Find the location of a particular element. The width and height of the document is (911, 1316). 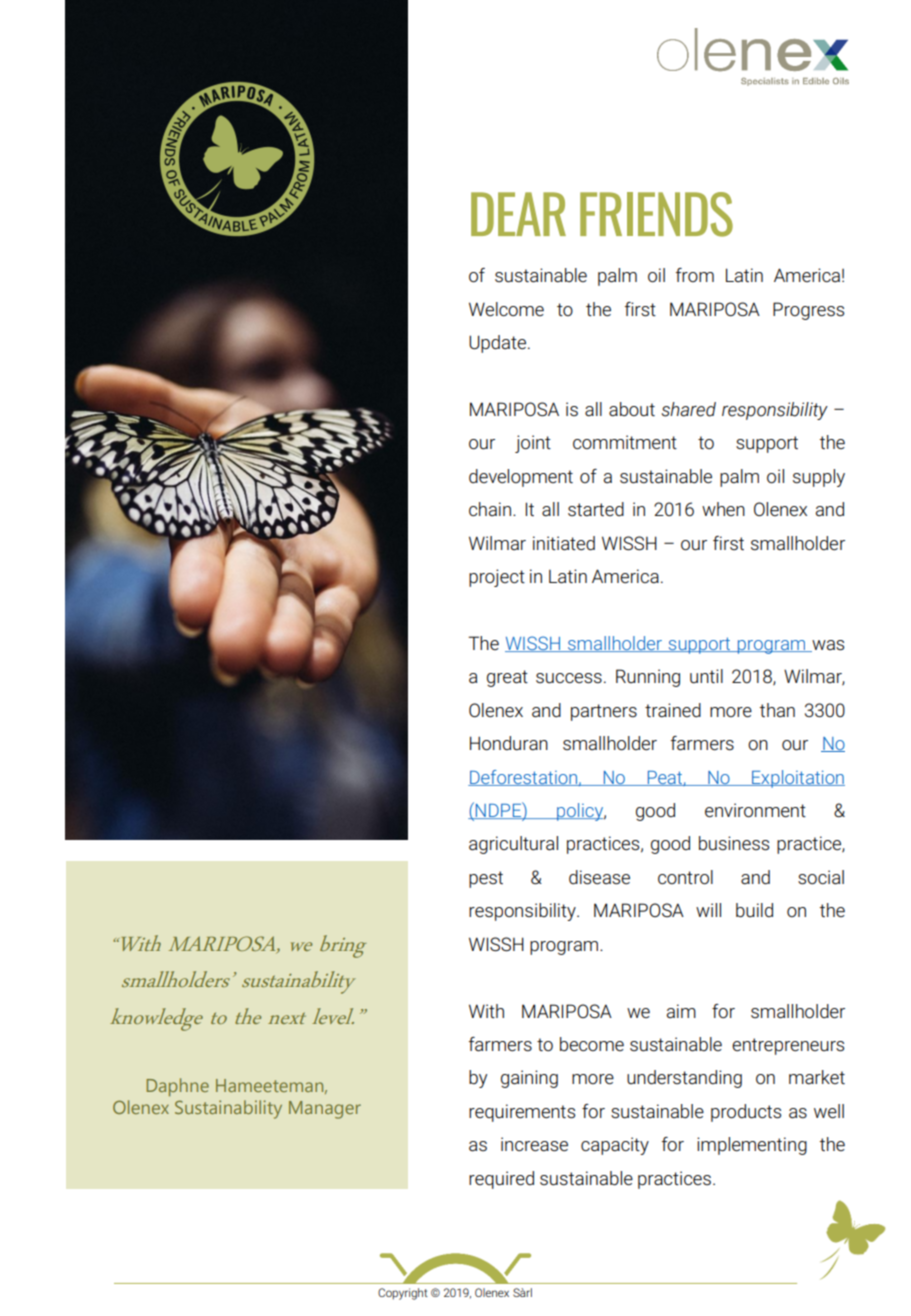

Copyright is located at coordinates (403, 1294).
